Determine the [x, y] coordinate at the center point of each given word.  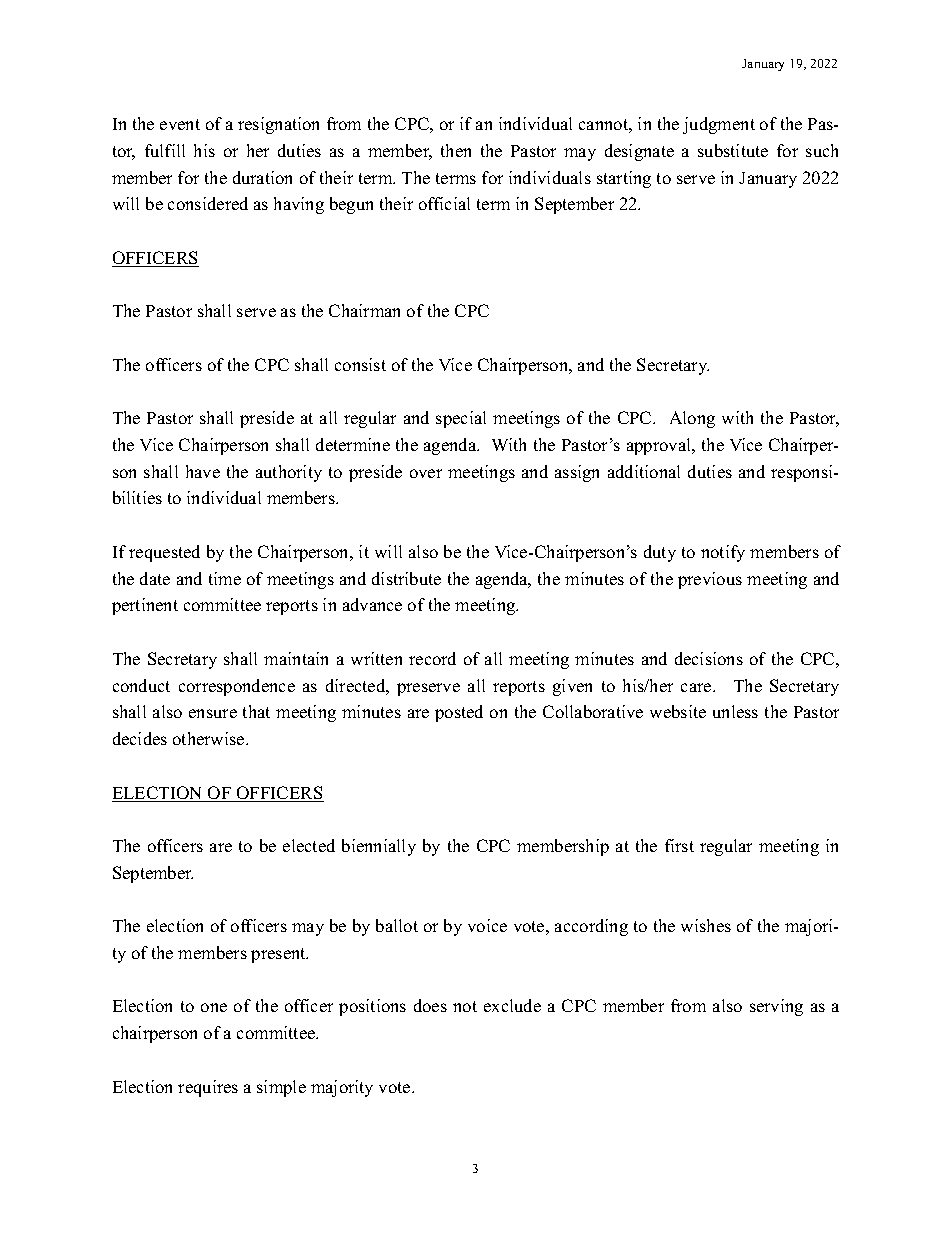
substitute [733, 150]
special [461, 419]
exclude [512, 1005]
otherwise [210, 738]
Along [692, 419]
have [203, 471]
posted [459, 713]
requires [208, 1088]
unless [735, 711]
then [456, 150]
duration [262, 177]
